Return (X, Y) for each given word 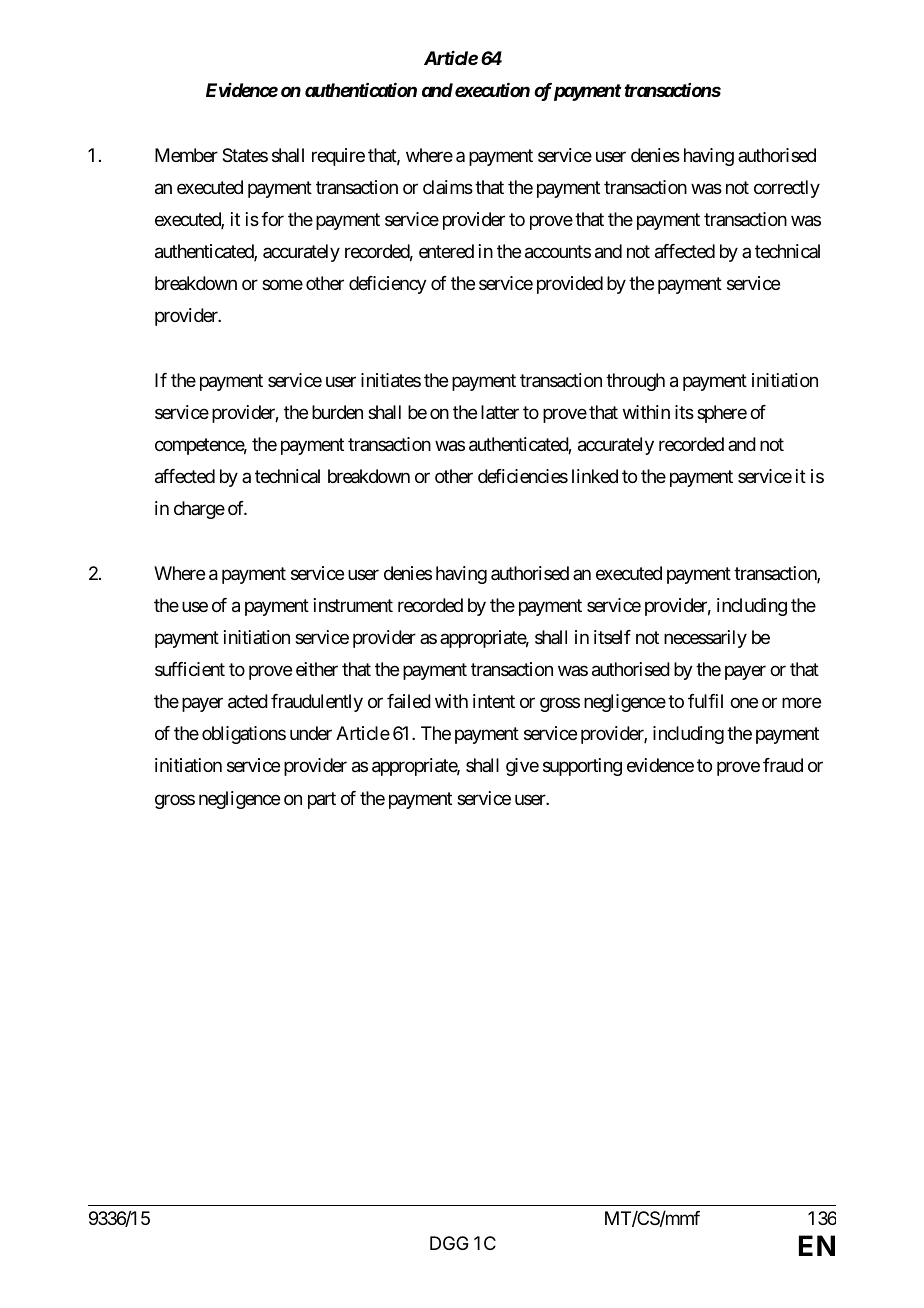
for (272, 219)
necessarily (705, 639)
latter (500, 412)
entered (446, 251)
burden (337, 412)
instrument (353, 605)
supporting (582, 767)
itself (612, 637)
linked (595, 476)
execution (492, 90)
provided (570, 285)
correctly (787, 189)
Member (186, 155)
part (322, 800)
